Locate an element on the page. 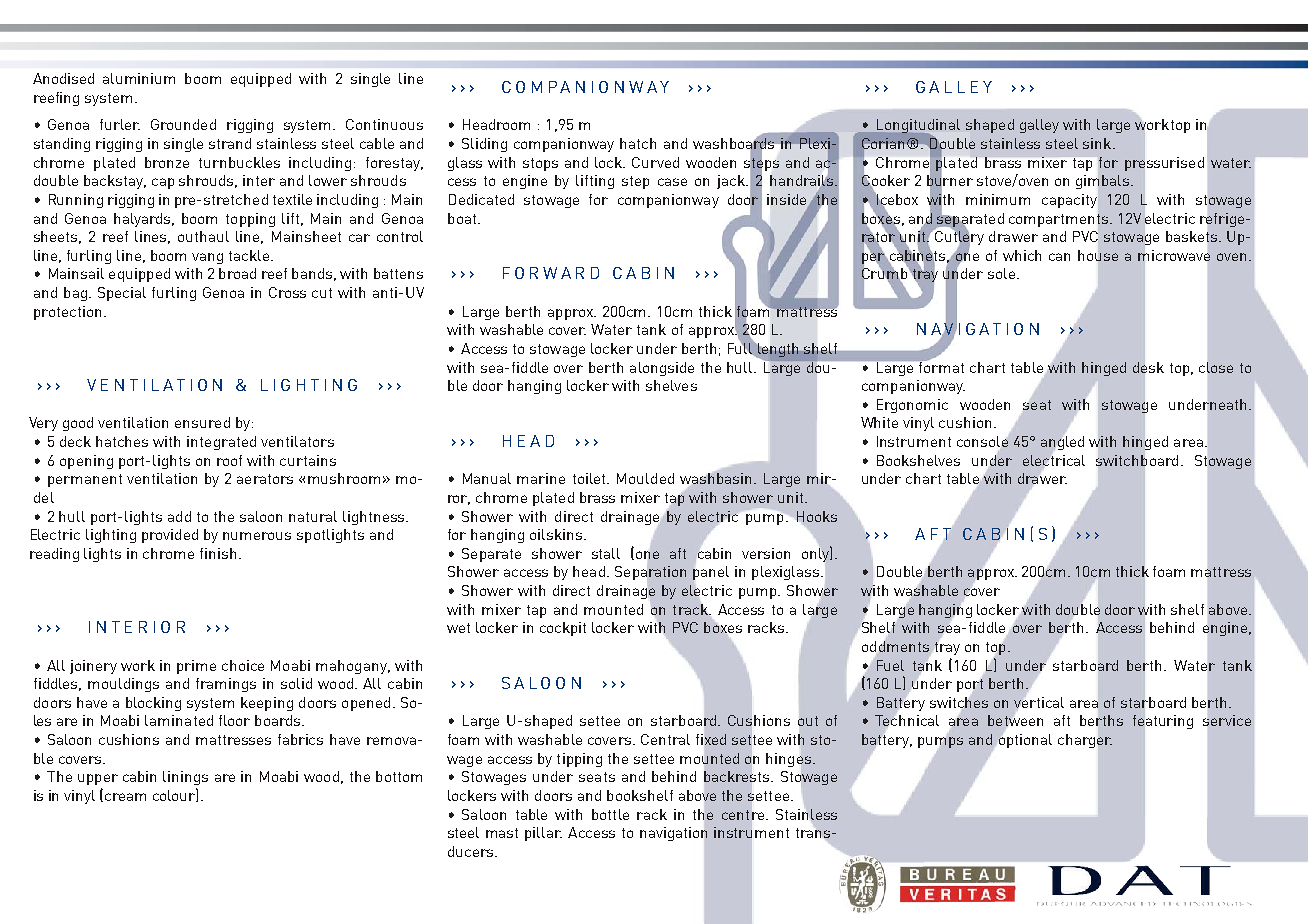 The width and height of the document is (1308, 924). Longitudinal is located at coordinates (918, 127).
